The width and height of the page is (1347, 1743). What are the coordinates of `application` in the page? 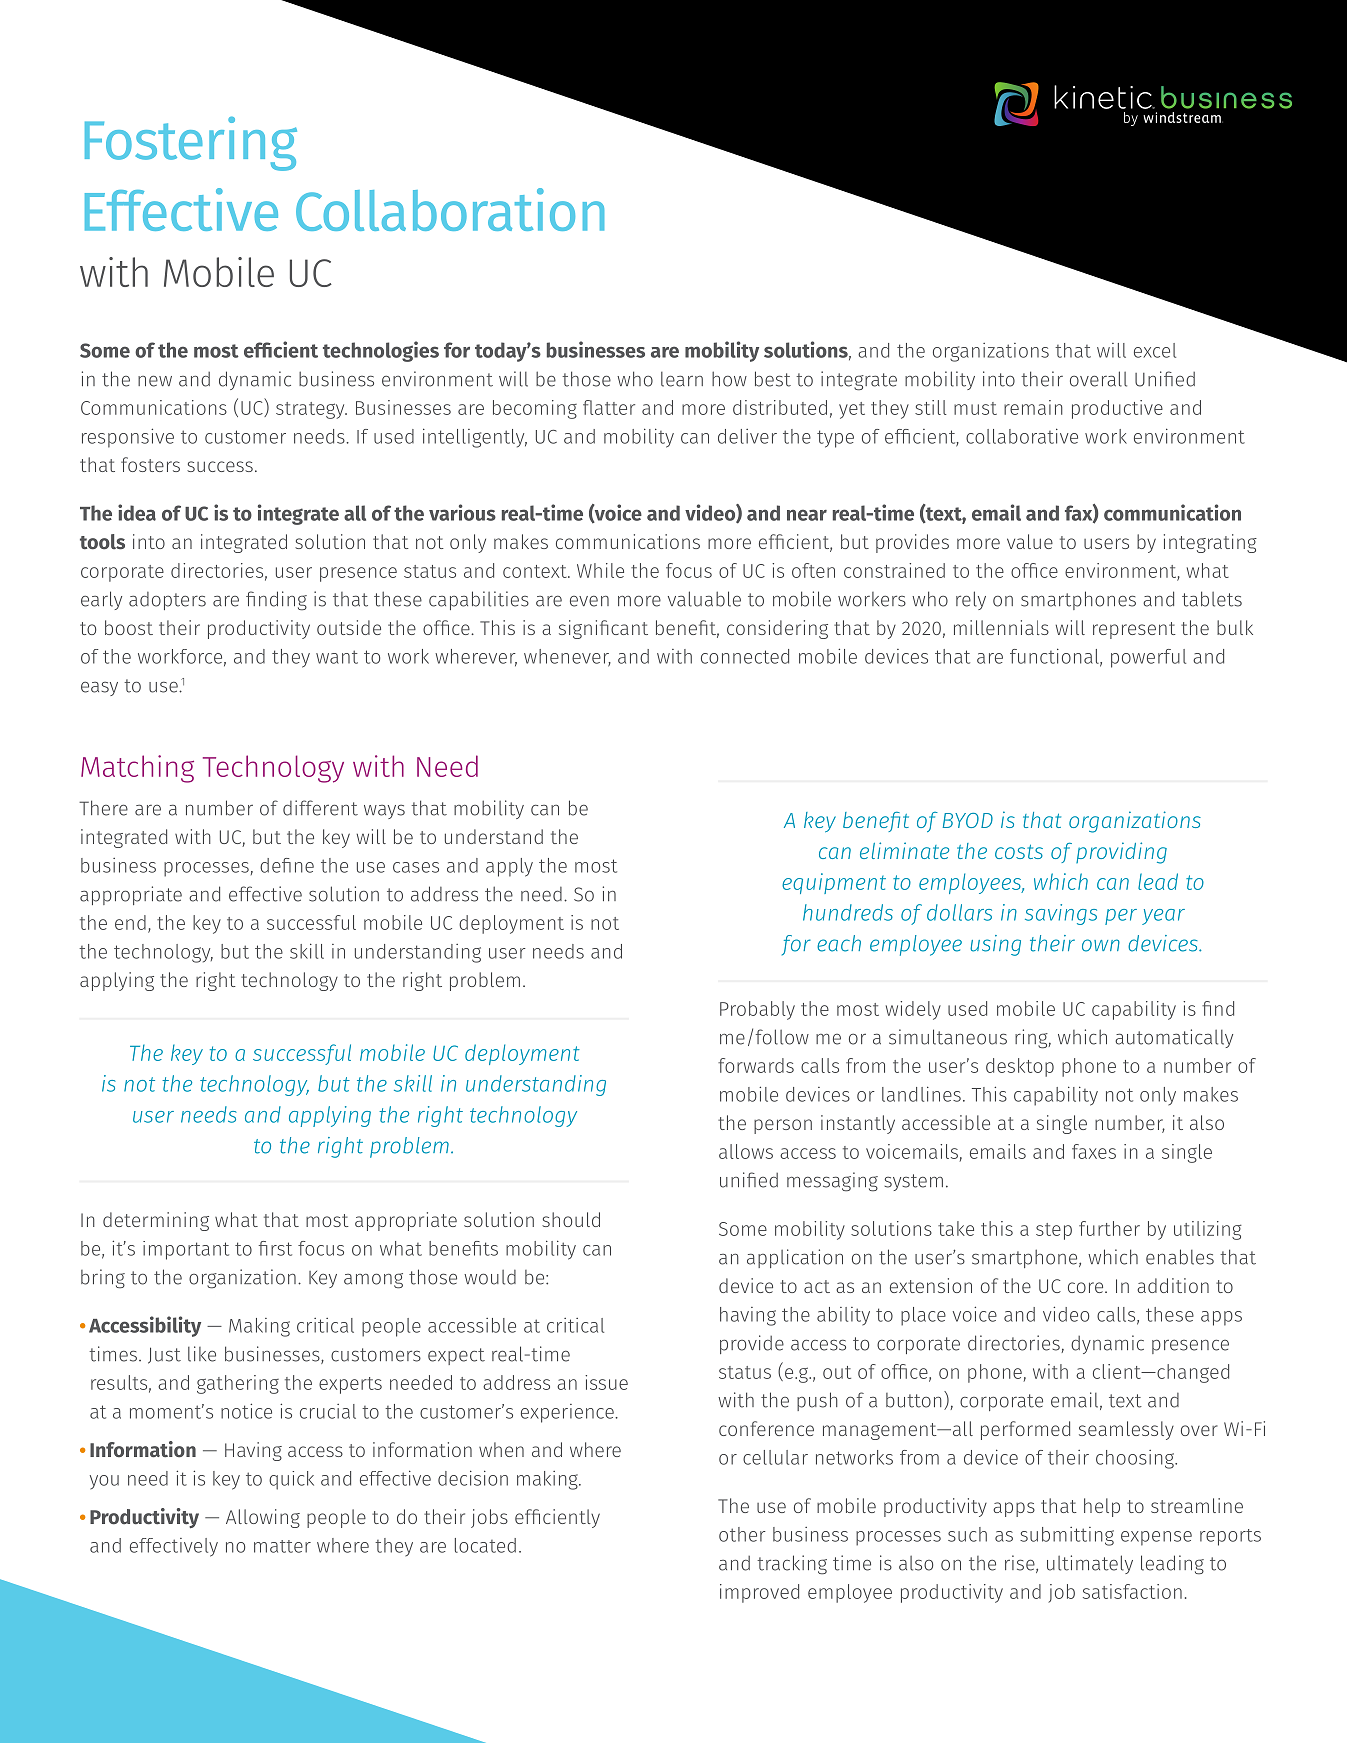 It's located at (795, 1258).
